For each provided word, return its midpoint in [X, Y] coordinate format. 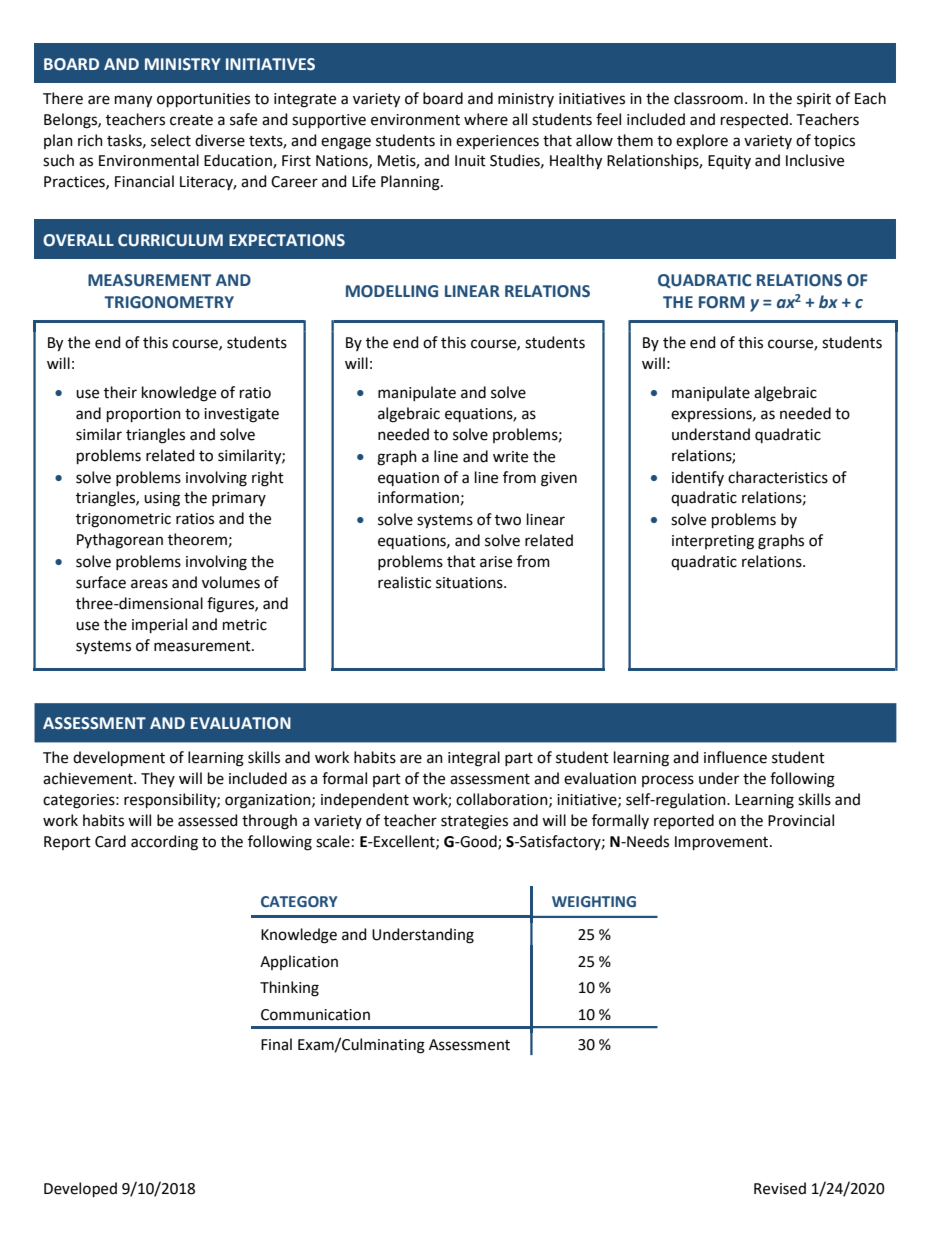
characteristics [778, 477]
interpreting [713, 542]
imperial [159, 625]
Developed [80, 1189]
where [486, 119]
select [171, 140]
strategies [474, 822]
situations [470, 583]
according [164, 843]
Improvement [723, 843]
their [120, 392]
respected [754, 120]
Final [276, 1044]
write [510, 457]
